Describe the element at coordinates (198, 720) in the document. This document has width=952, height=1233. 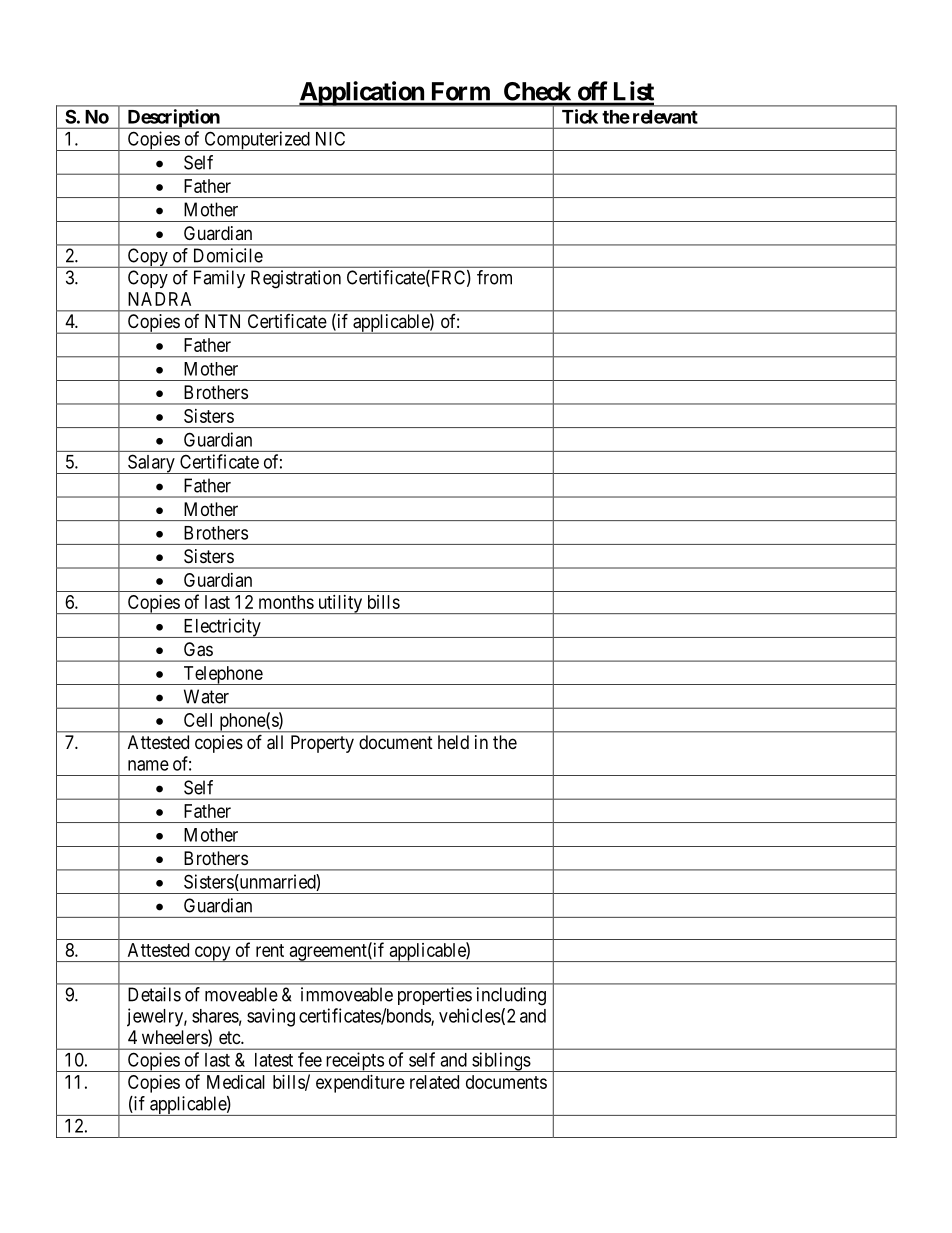
I see `Cell` at that location.
